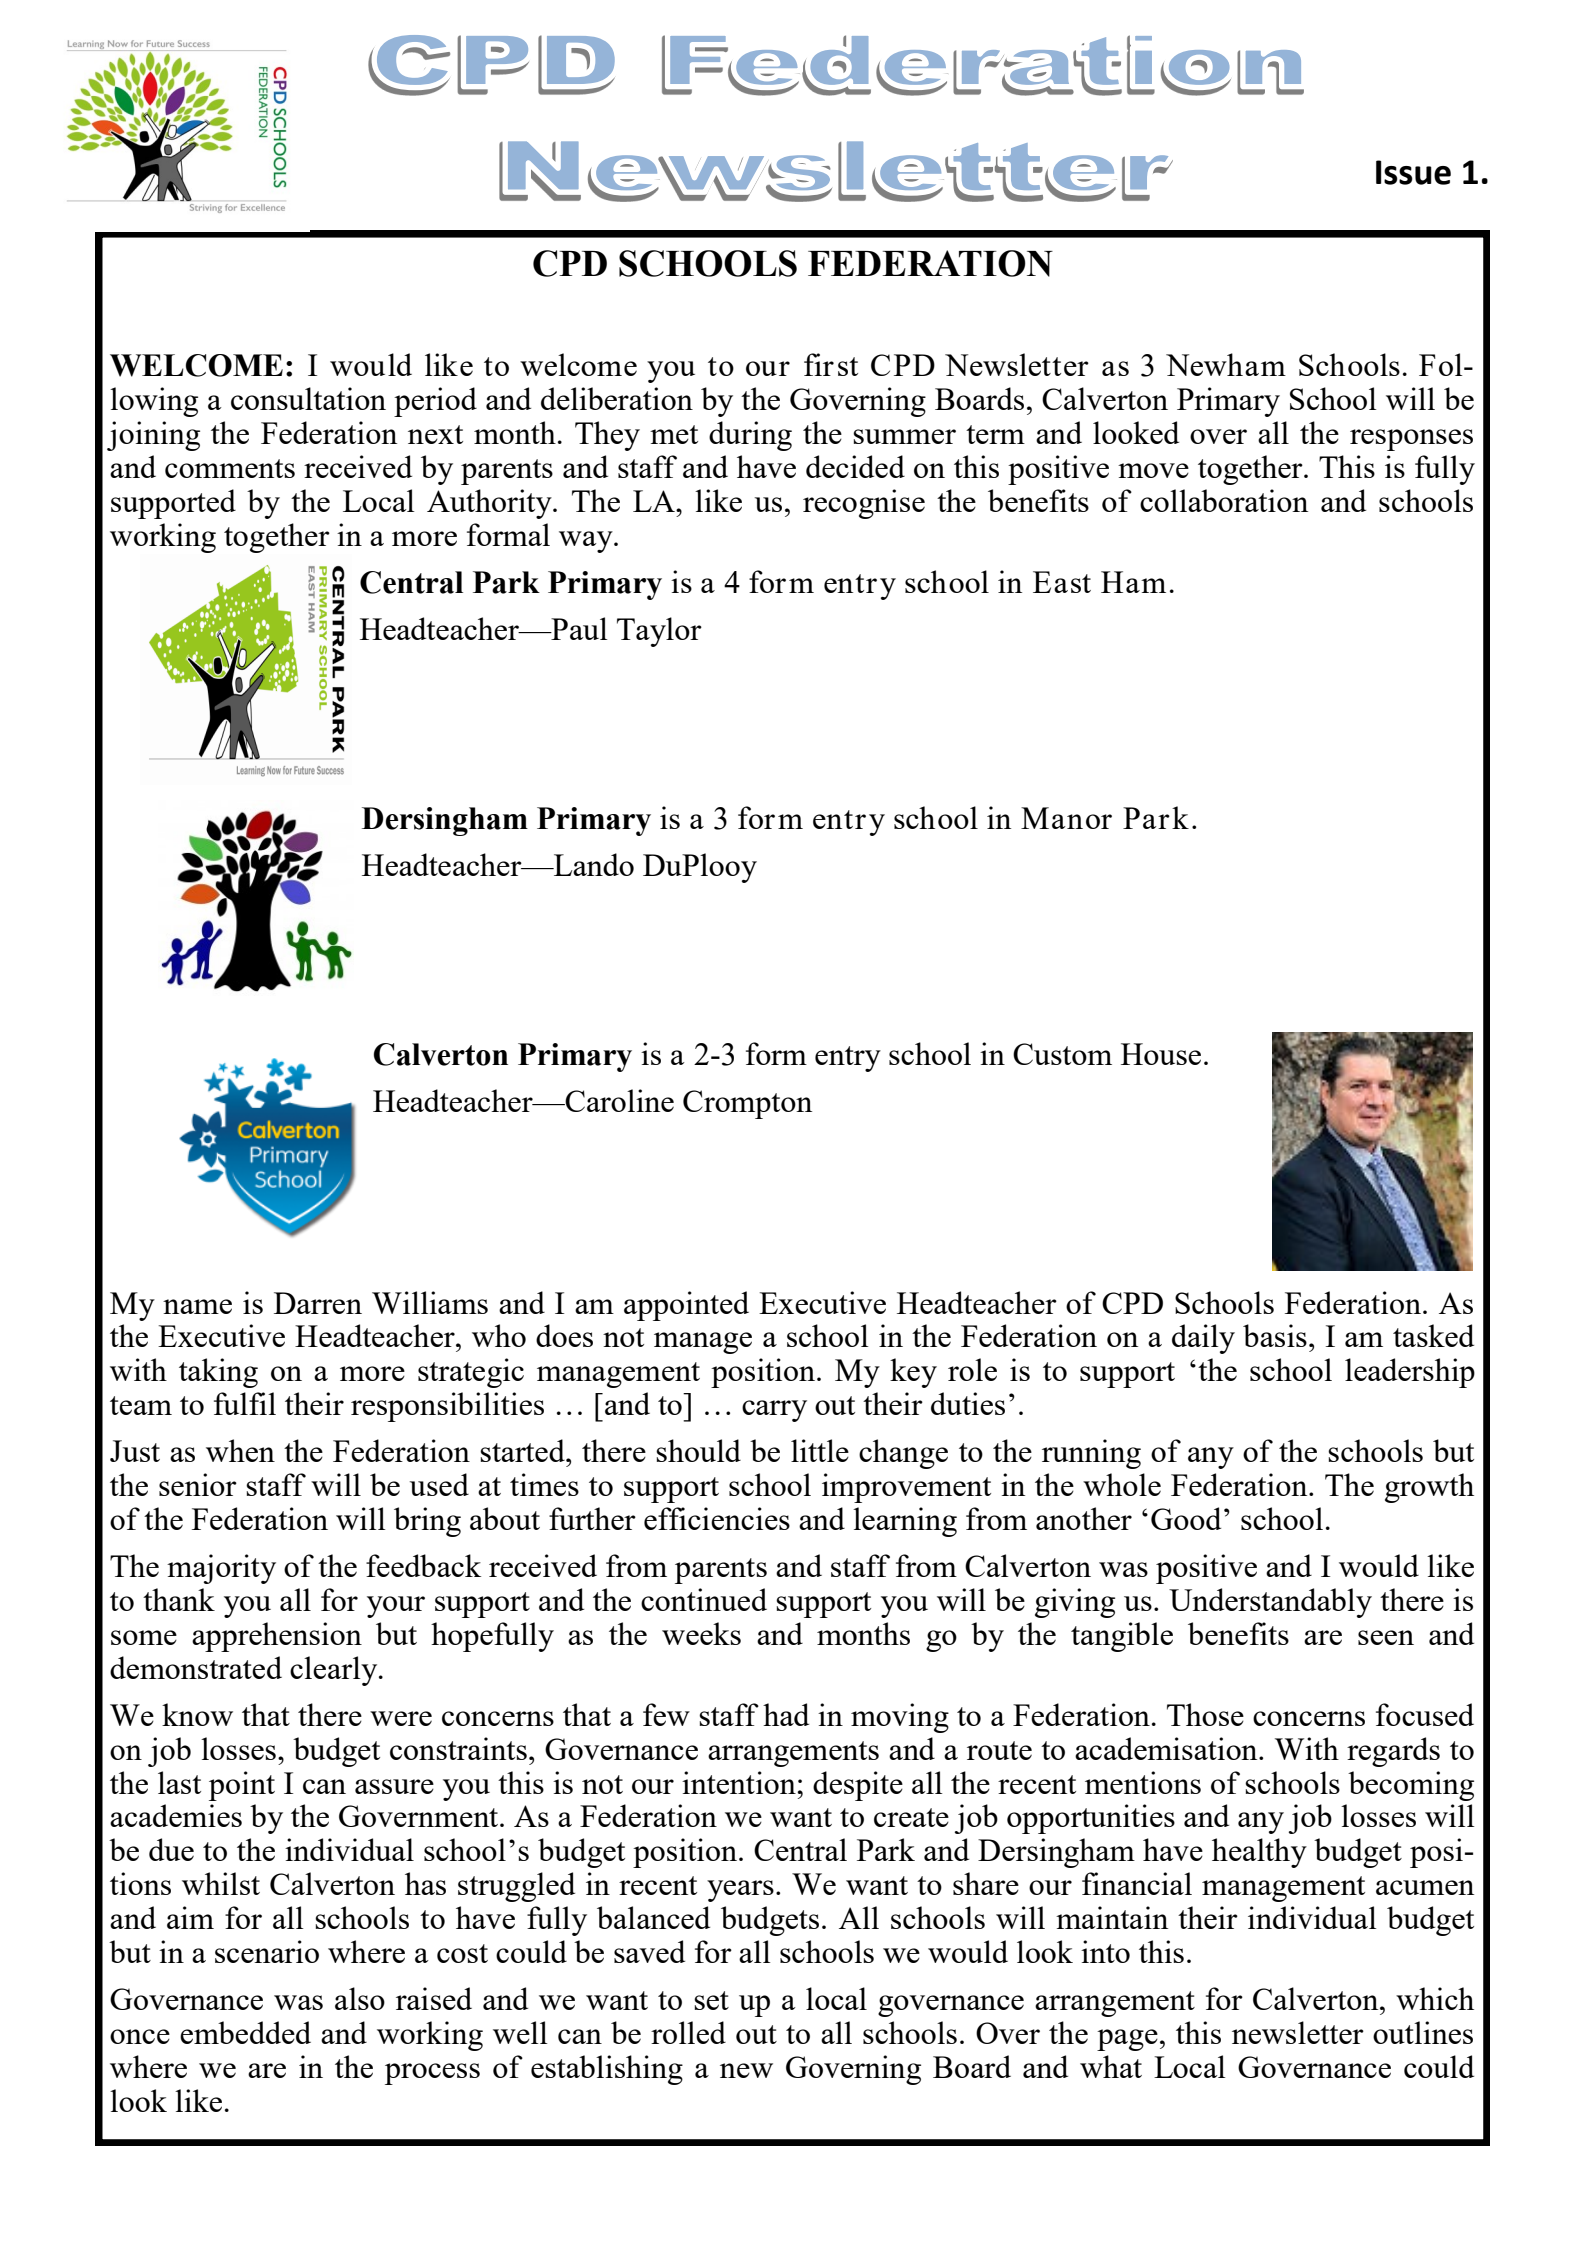 The width and height of the screenshot is (1586, 2242). Describe the element at coordinates (245, 2032) in the screenshot. I see `embedded` at that location.
